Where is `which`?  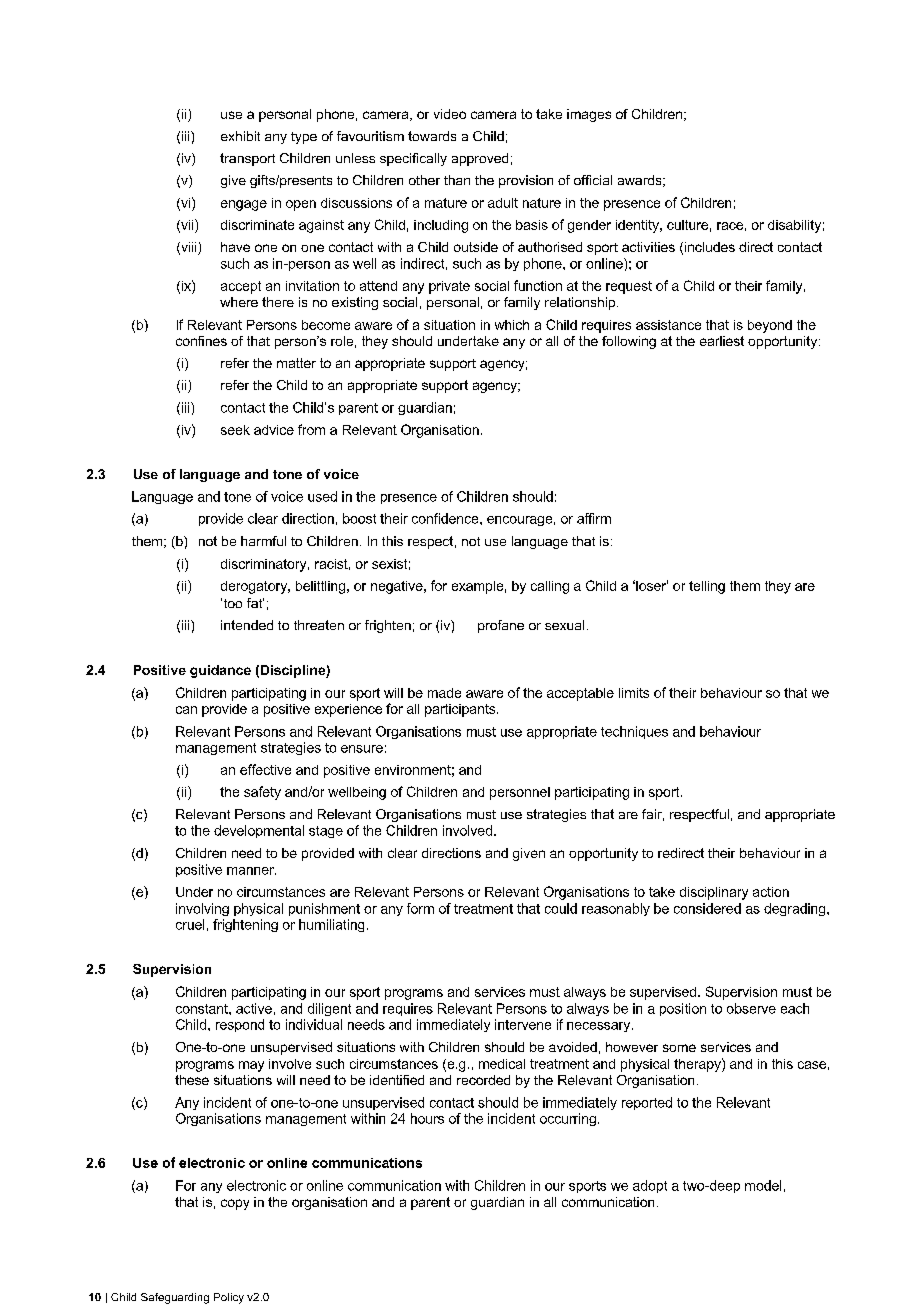
which is located at coordinates (512, 325).
